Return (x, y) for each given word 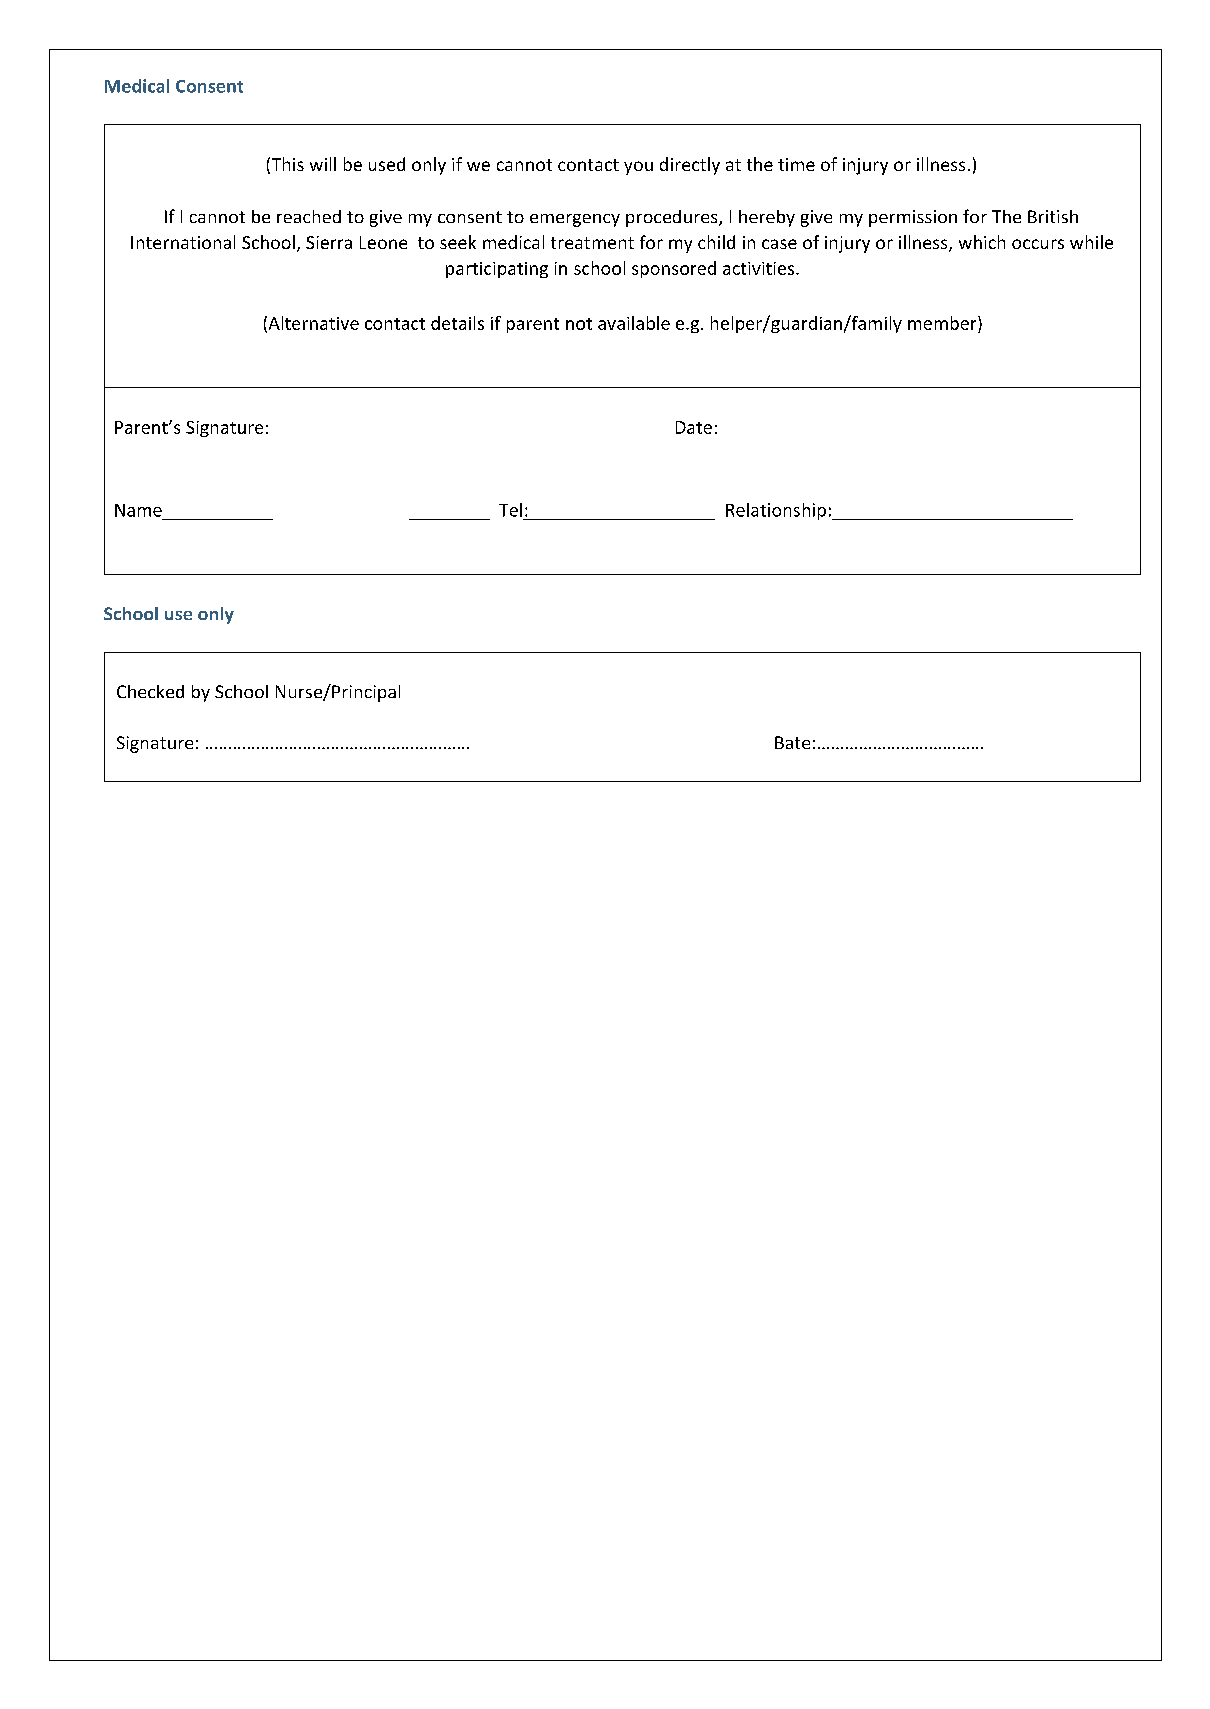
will (323, 164)
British (1053, 216)
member (943, 323)
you (638, 168)
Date (694, 427)
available (634, 323)
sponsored (674, 269)
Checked (150, 691)
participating (497, 270)
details (457, 323)
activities (760, 268)
